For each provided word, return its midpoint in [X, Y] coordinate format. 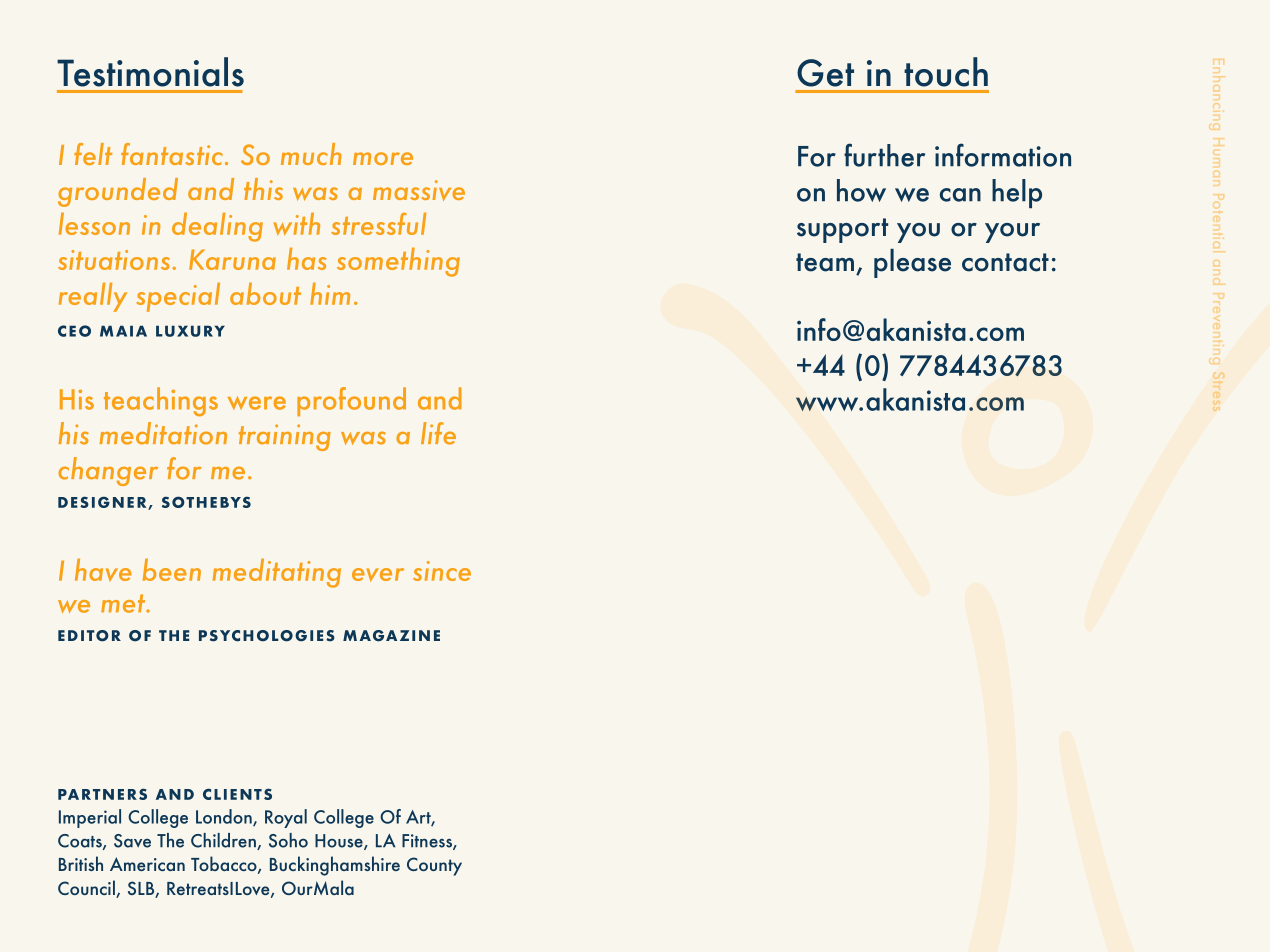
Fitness [428, 842]
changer [108, 471]
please [912, 263]
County [434, 866]
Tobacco [225, 865]
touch [946, 72]
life [438, 433]
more [383, 158]
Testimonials [150, 72]
